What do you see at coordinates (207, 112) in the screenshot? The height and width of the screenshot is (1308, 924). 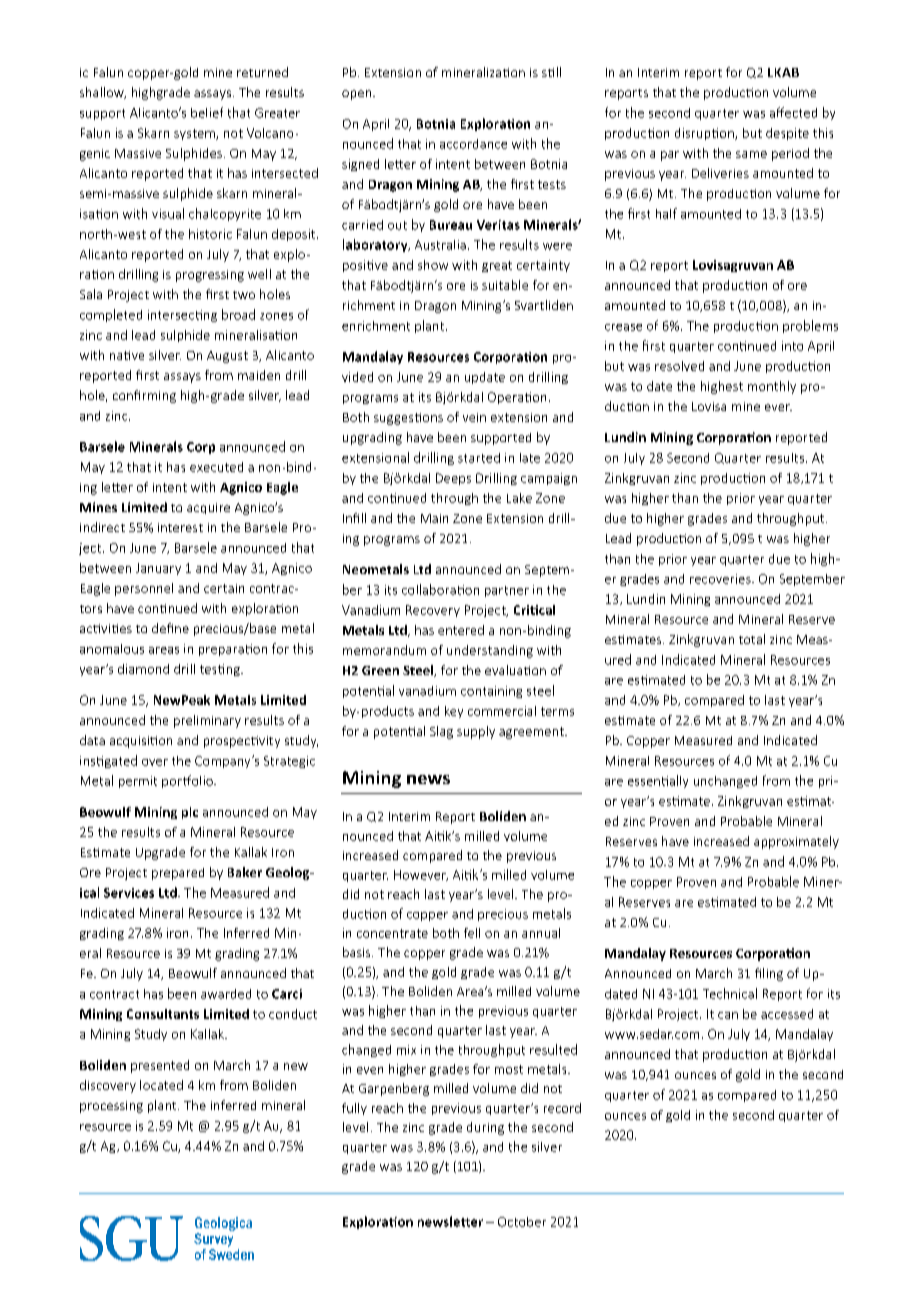 I see `belief` at bounding box center [207, 112].
